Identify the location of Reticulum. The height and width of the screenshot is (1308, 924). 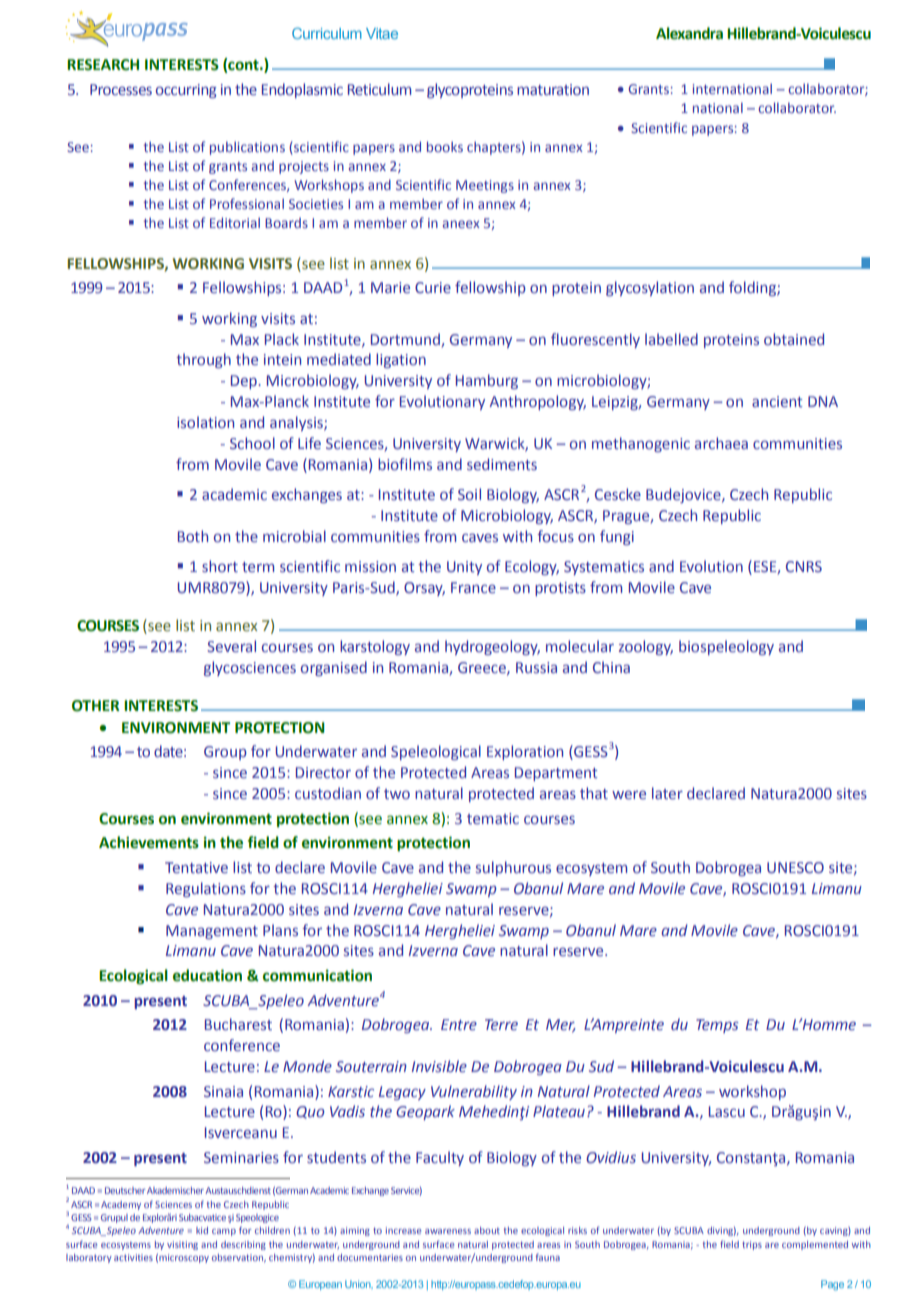
(379, 89).
